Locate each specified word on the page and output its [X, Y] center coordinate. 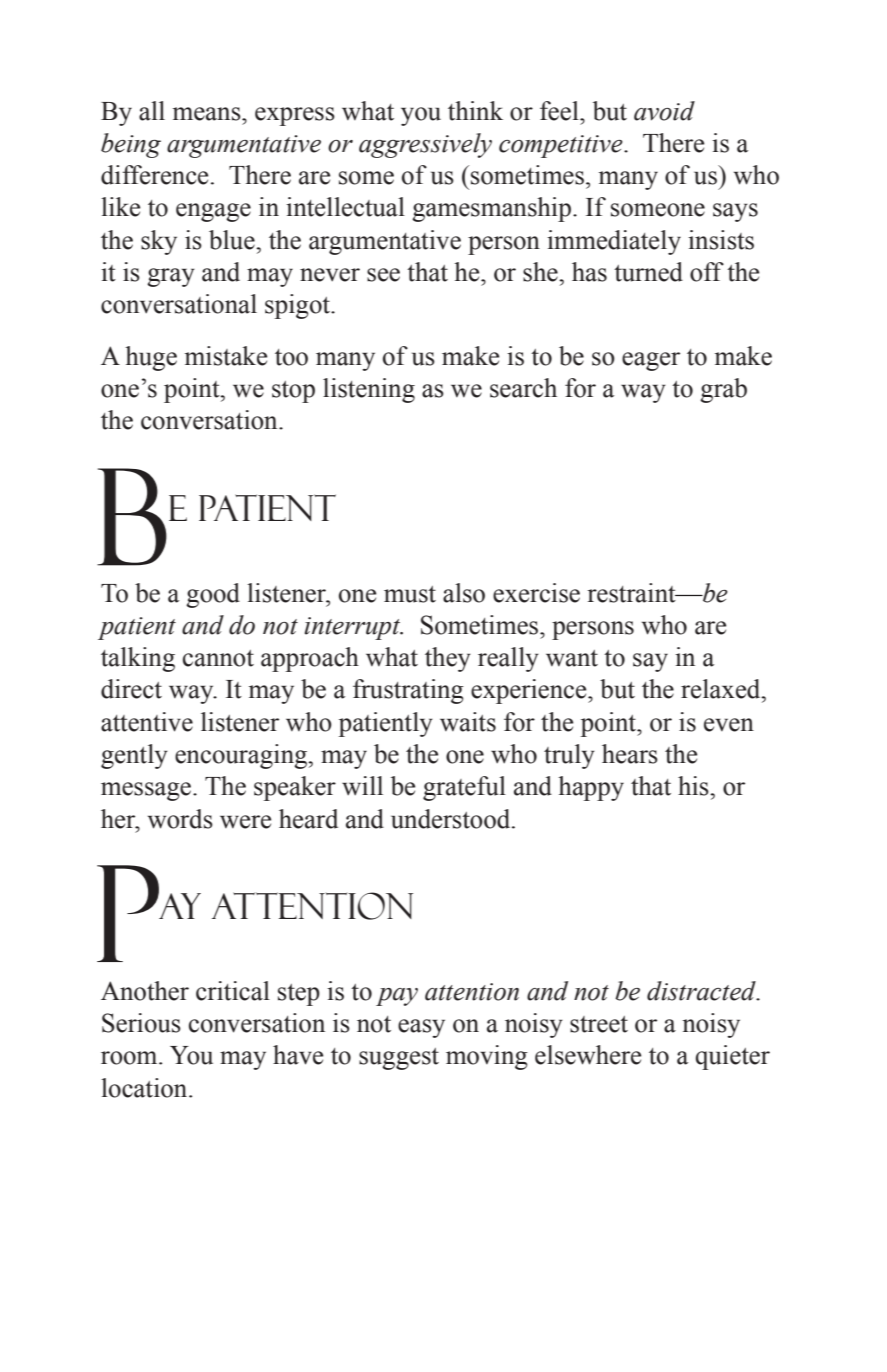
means [208, 114]
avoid [664, 111]
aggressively [425, 145]
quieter [732, 1057]
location [145, 1088]
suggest [399, 1059]
